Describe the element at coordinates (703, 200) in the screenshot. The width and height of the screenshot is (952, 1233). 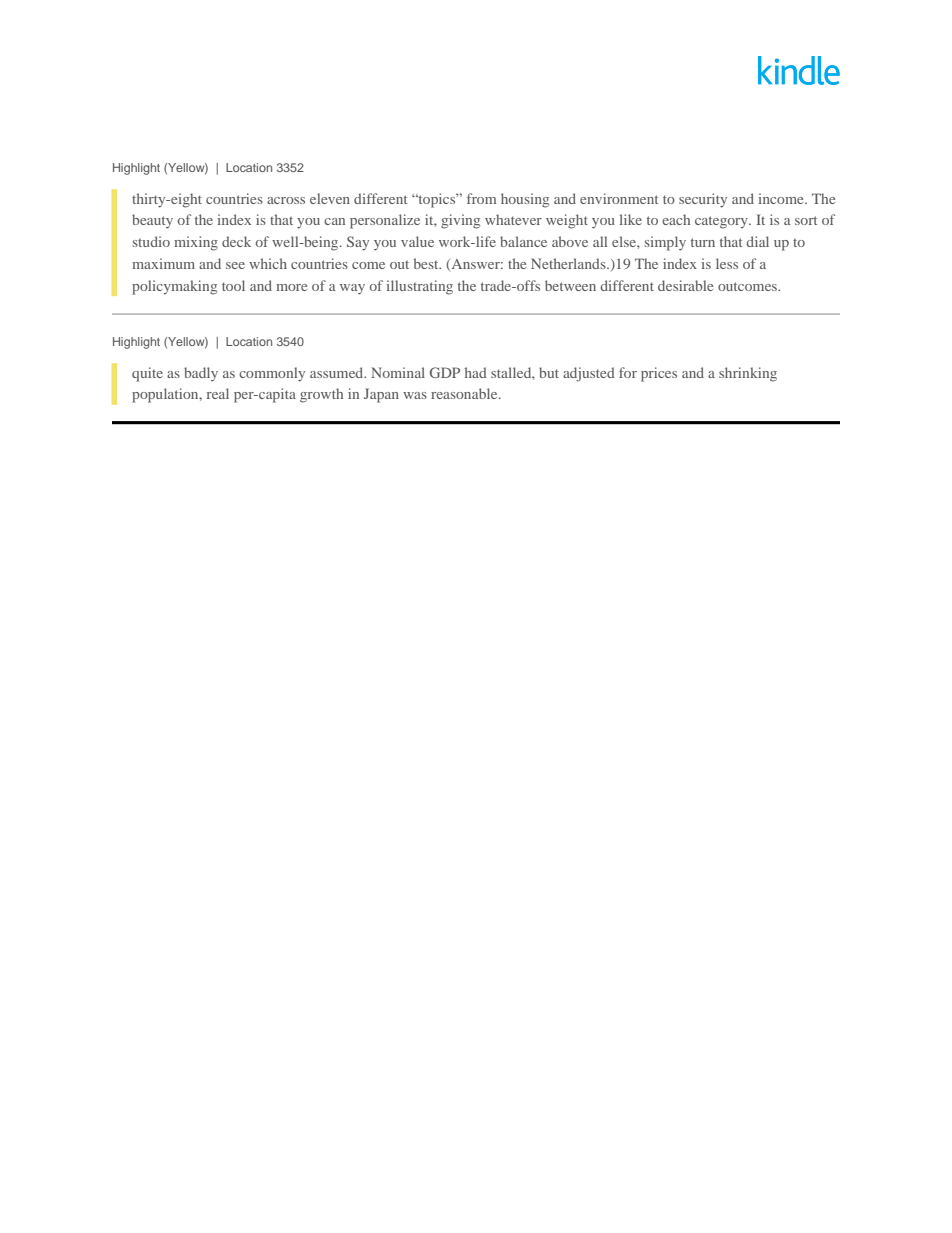
I see `security` at that location.
